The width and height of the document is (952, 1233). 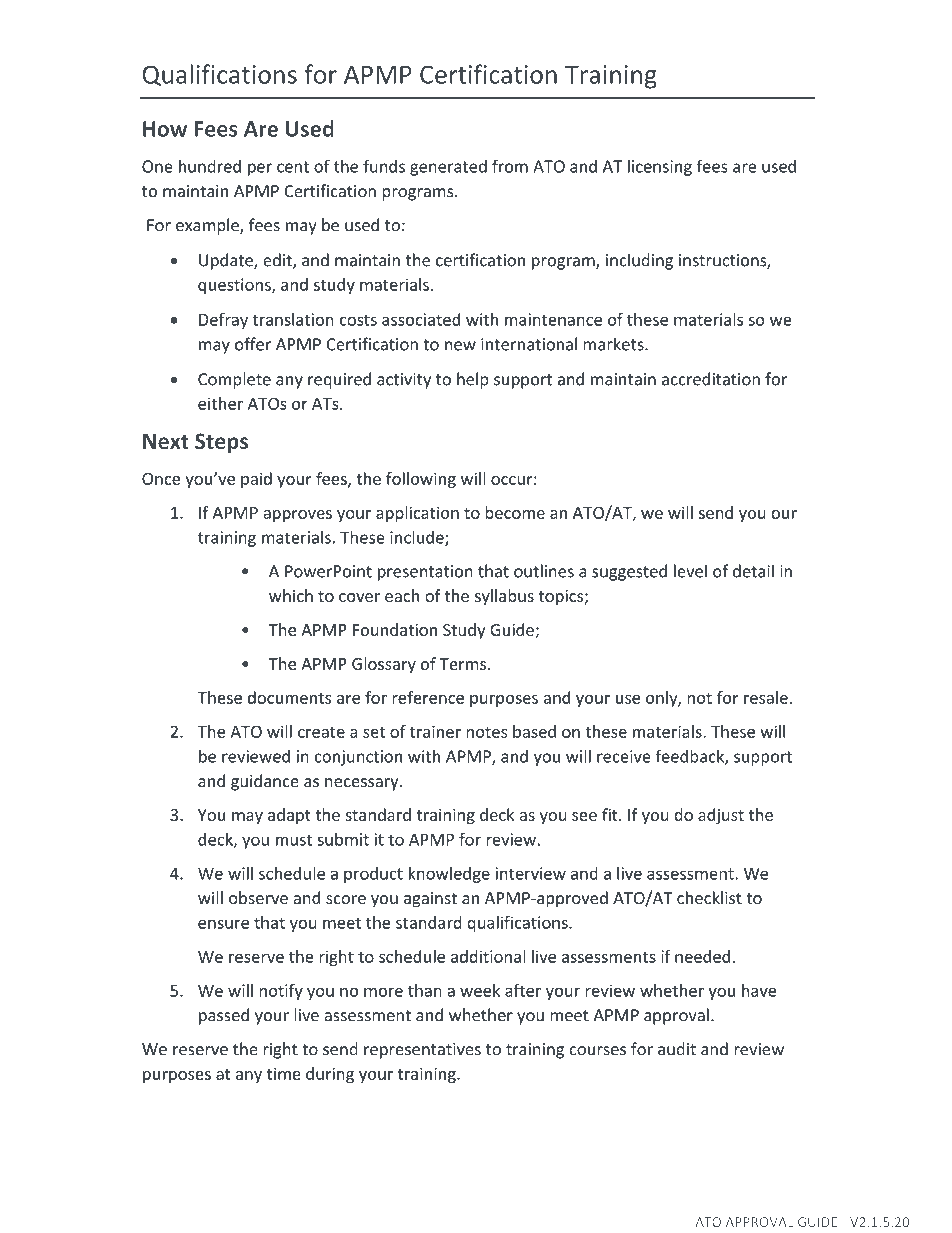 I want to click on generated, so click(x=448, y=167).
